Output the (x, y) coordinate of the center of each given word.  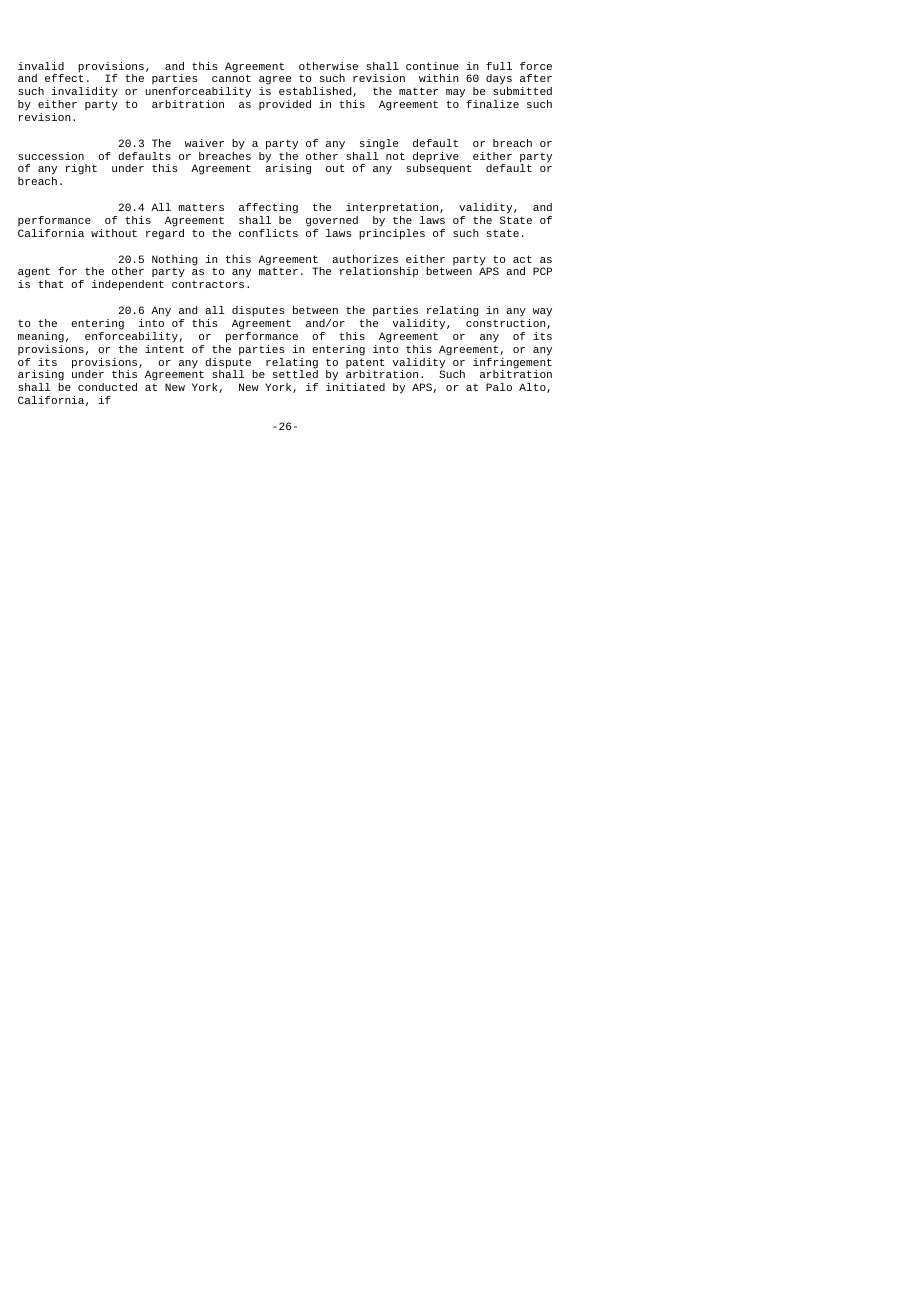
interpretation (393, 208)
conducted (107, 387)
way (542, 312)
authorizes (365, 259)
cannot (231, 78)
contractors (208, 284)
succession (51, 156)
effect (64, 77)
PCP (542, 271)
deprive (436, 158)
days (499, 81)
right (81, 169)
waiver (204, 143)
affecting (268, 208)
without (114, 233)
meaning (41, 337)
